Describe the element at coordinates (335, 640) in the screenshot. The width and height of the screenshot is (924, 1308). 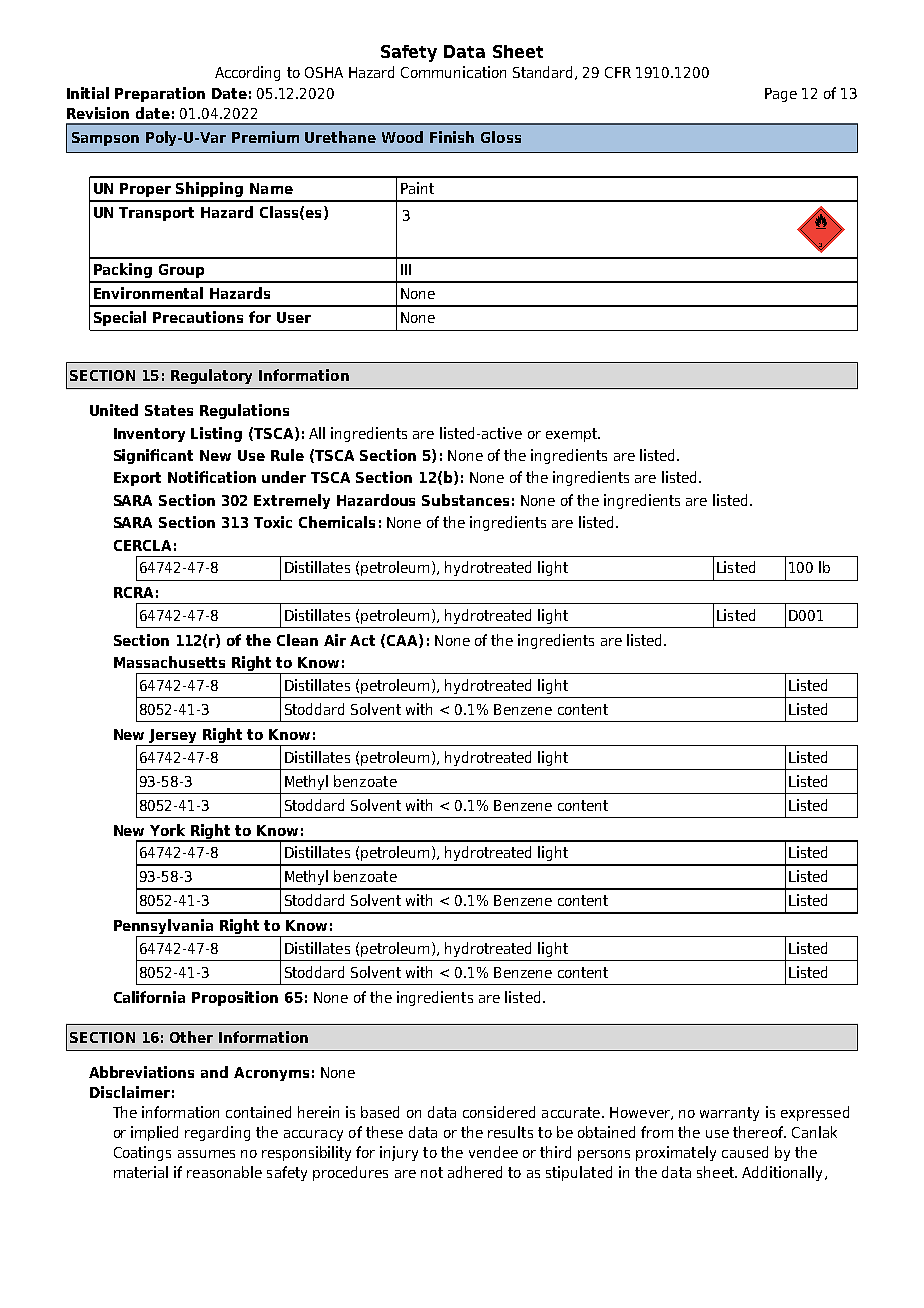
I see `Air` at that location.
